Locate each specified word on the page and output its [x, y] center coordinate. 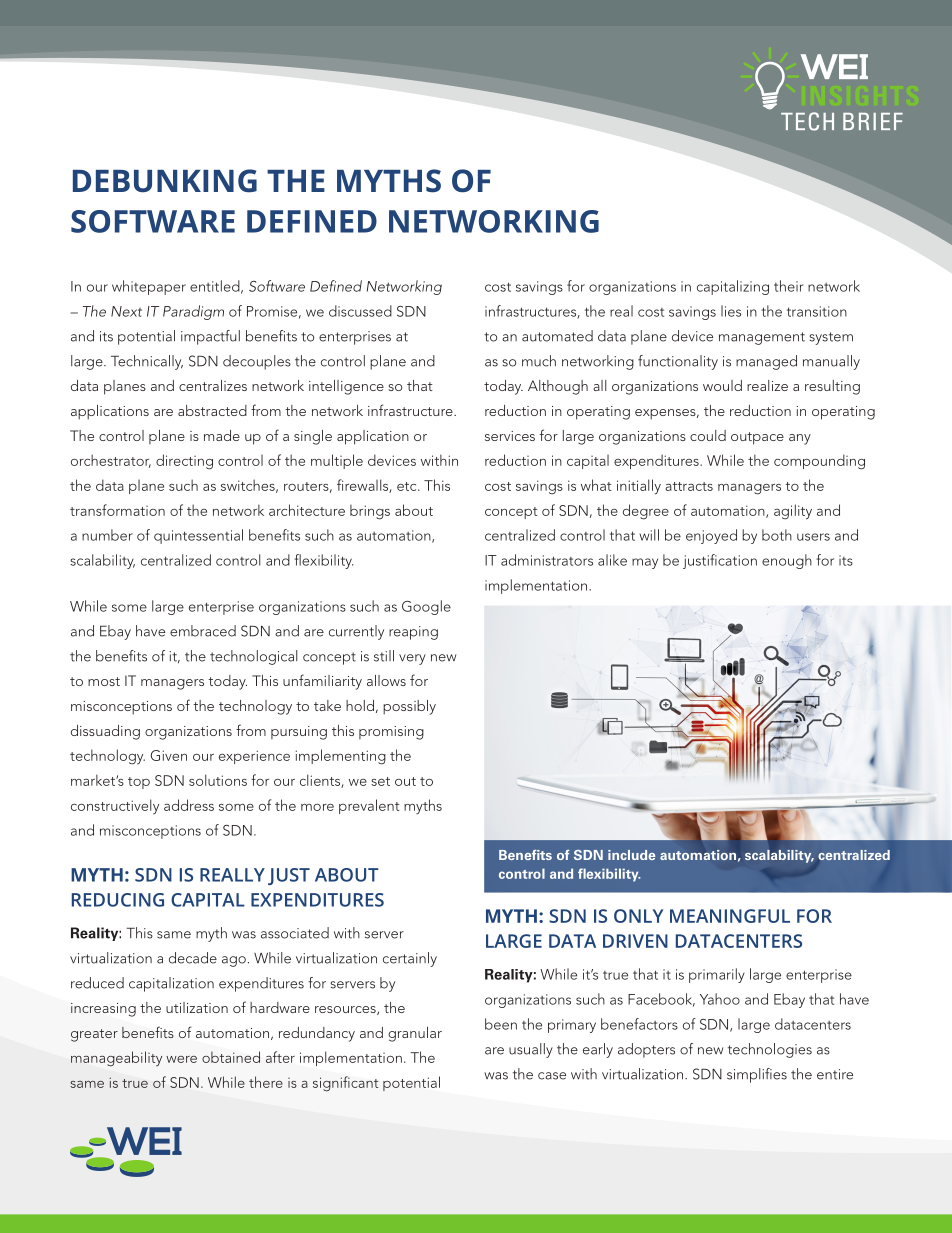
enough [787, 561]
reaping [413, 633]
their [789, 286]
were [181, 1059]
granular [415, 1034]
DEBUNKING [165, 181]
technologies [770, 1050]
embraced [203, 631]
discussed [360, 311]
